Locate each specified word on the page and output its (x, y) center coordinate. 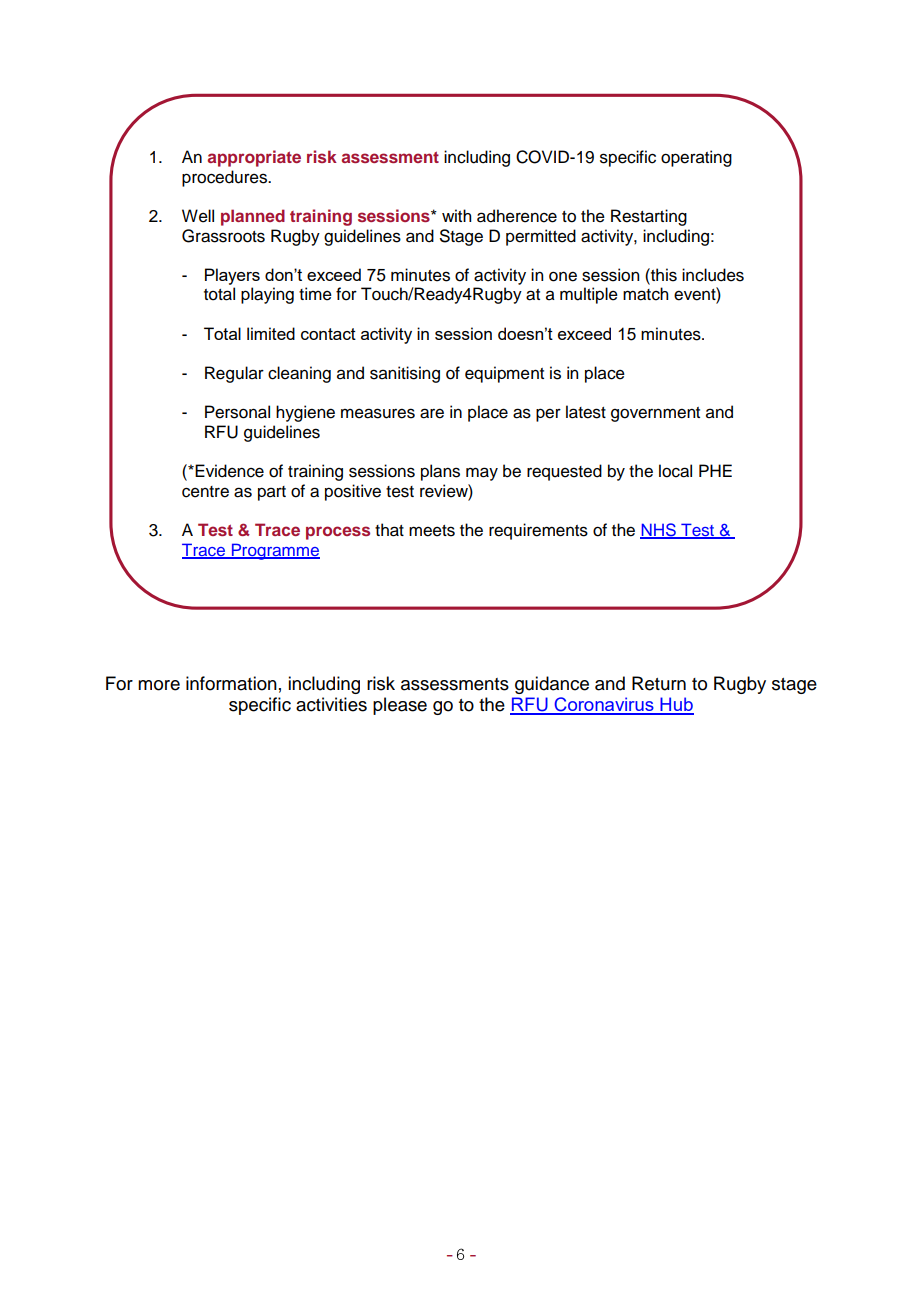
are (432, 413)
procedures (225, 178)
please (400, 706)
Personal (237, 412)
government (655, 414)
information (231, 683)
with (456, 215)
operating (696, 158)
